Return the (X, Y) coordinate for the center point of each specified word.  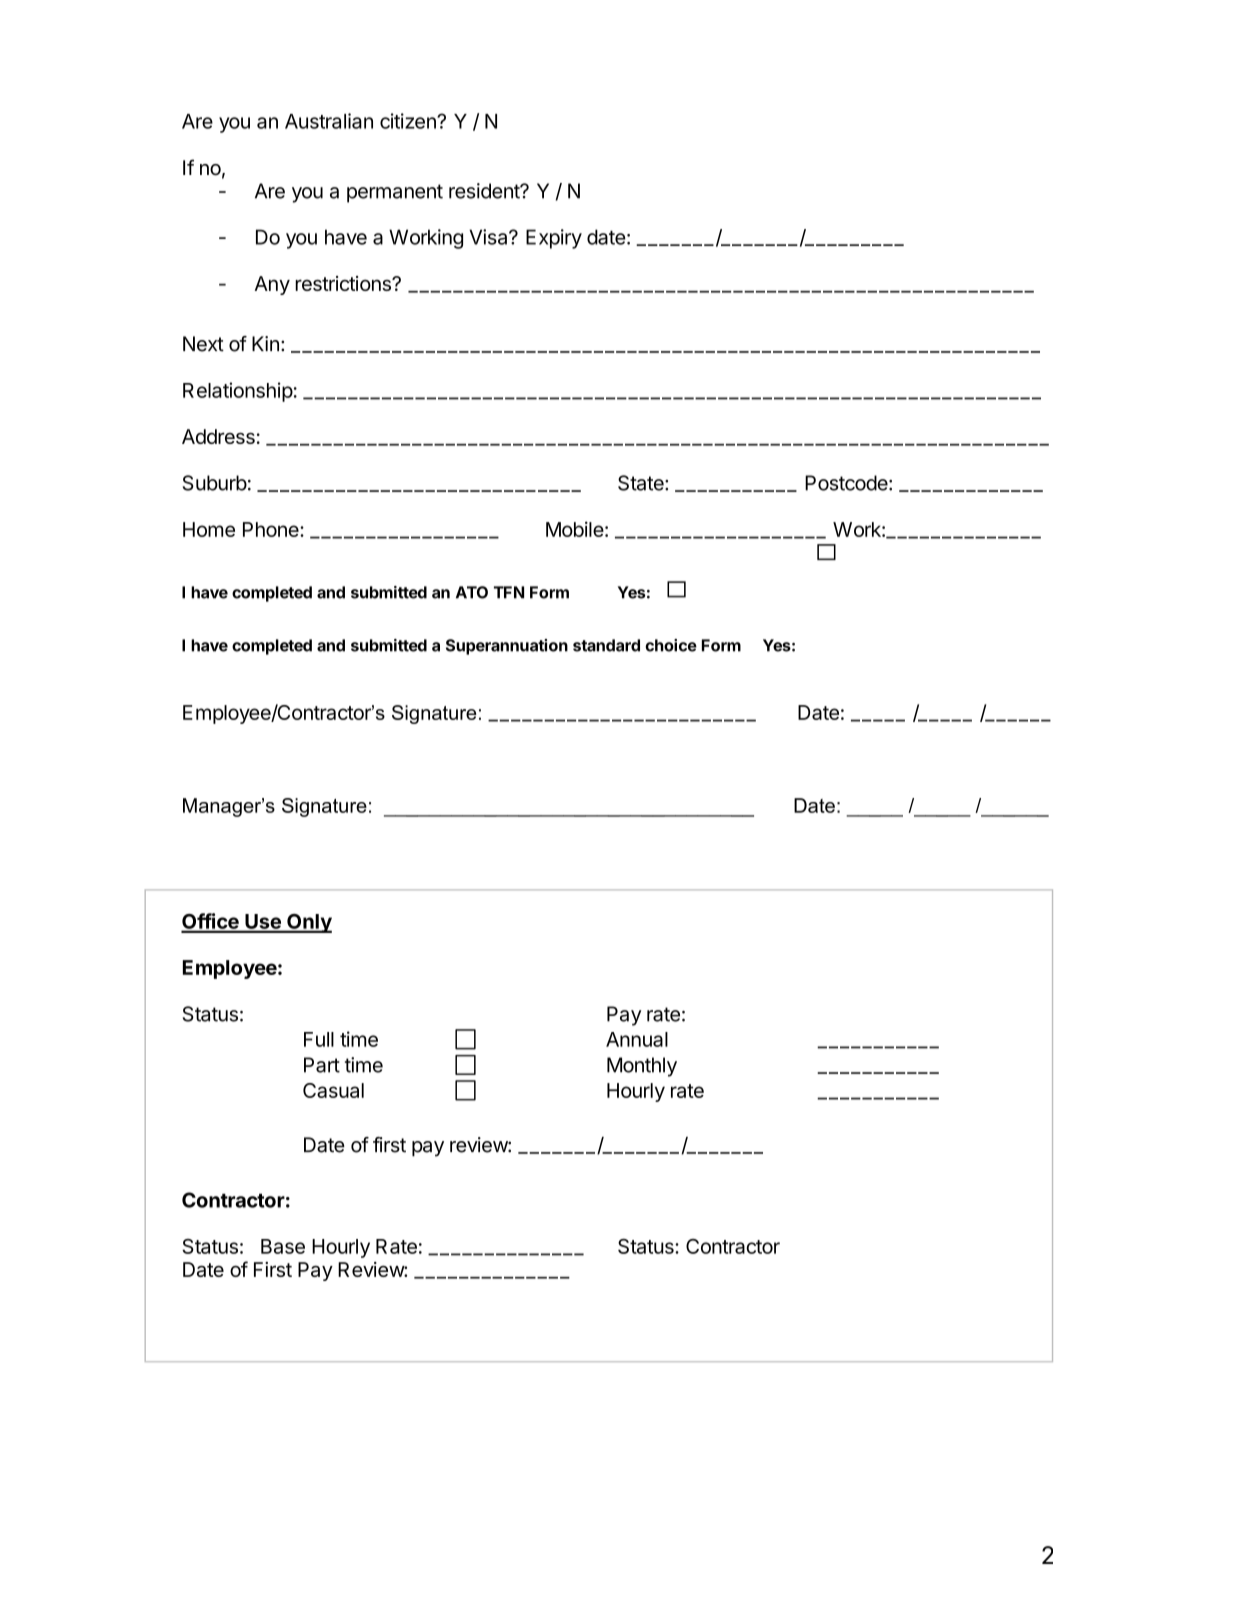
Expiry (554, 239)
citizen (409, 121)
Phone (272, 529)
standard (606, 645)
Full (319, 1039)
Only (308, 923)
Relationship (238, 392)
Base (283, 1246)
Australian (329, 121)
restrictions (344, 283)
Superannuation (507, 647)
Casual (333, 1090)
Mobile (575, 529)
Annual (637, 1039)
